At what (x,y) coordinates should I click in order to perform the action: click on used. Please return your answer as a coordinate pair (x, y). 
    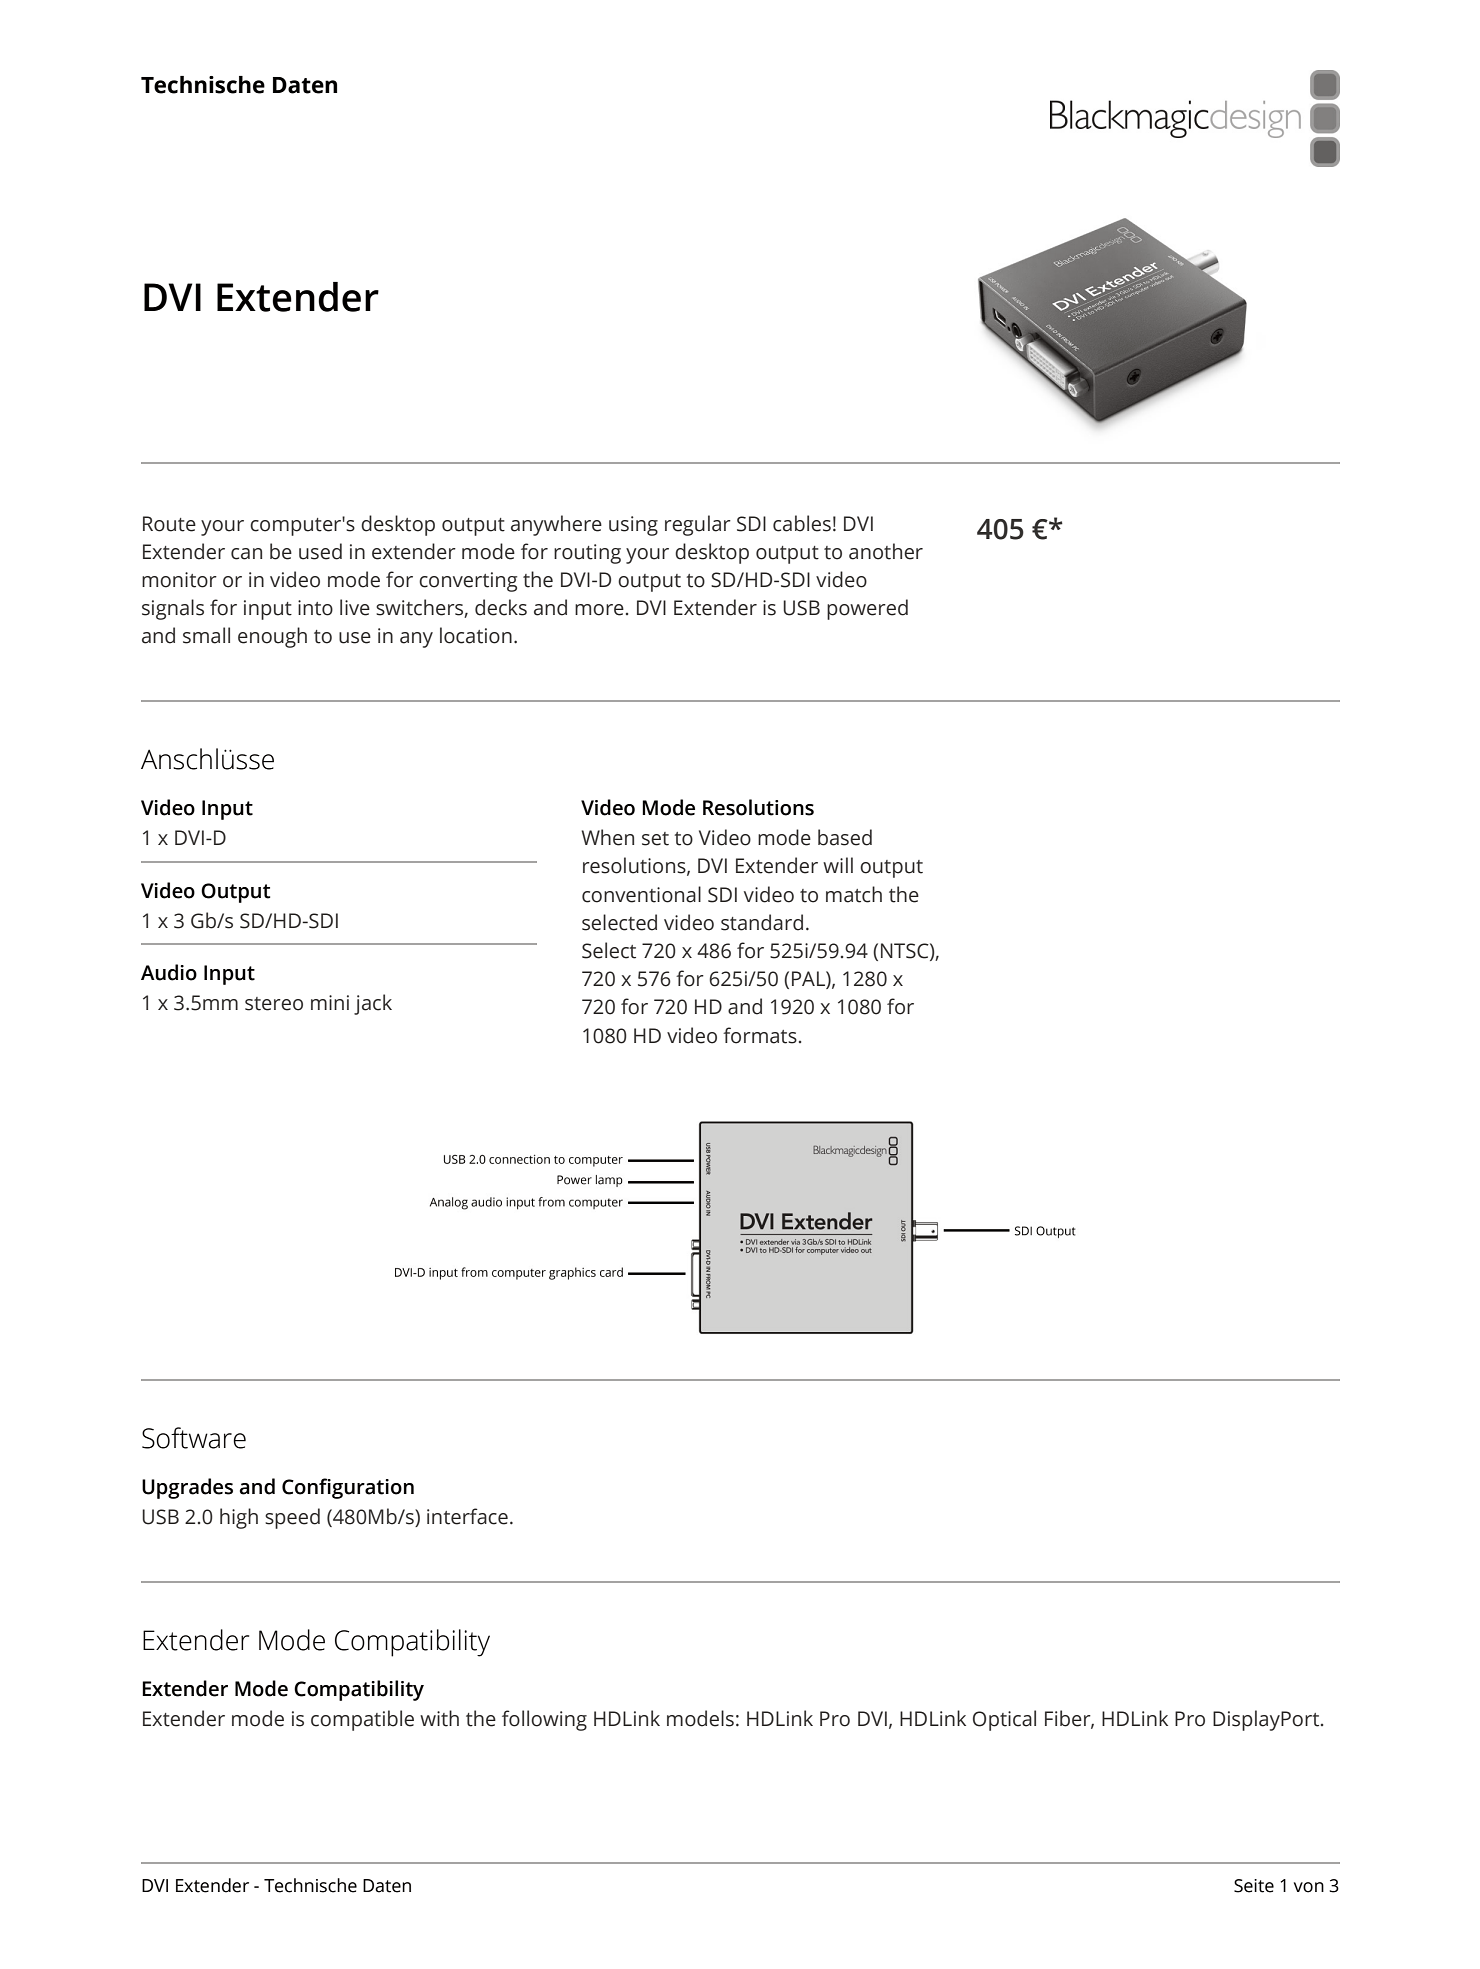
    Looking at the image, I should click on (320, 551).
